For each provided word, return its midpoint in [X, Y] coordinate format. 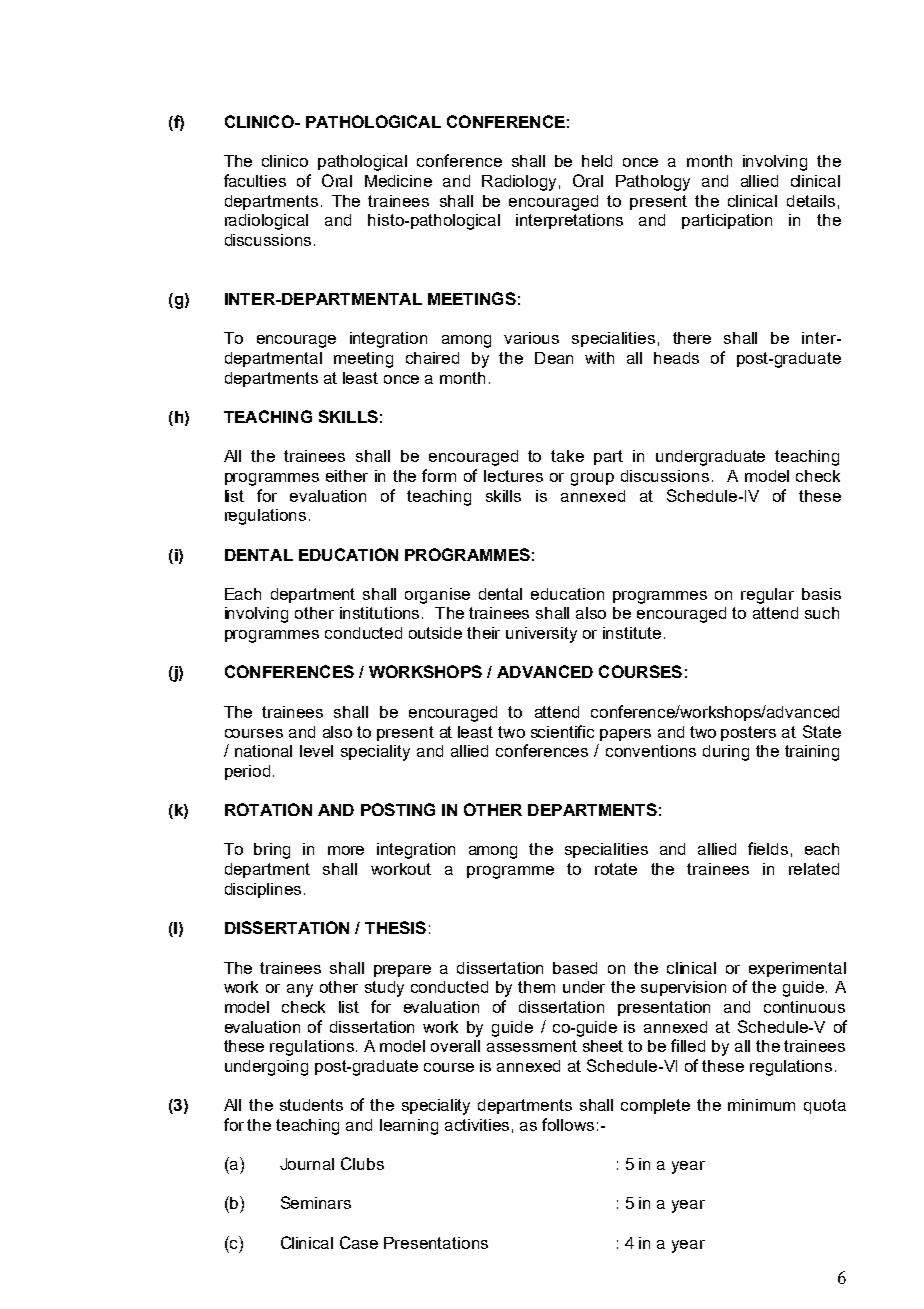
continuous [804, 1007]
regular [767, 596]
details [811, 201]
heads [676, 358]
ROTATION [268, 809]
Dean [554, 358]
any [300, 990]
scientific [562, 731]
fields [768, 848]
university [541, 635]
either [347, 476]
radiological [266, 222]
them [536, 987]
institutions [379, 613]
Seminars [316, 1202]
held [597, 161]
